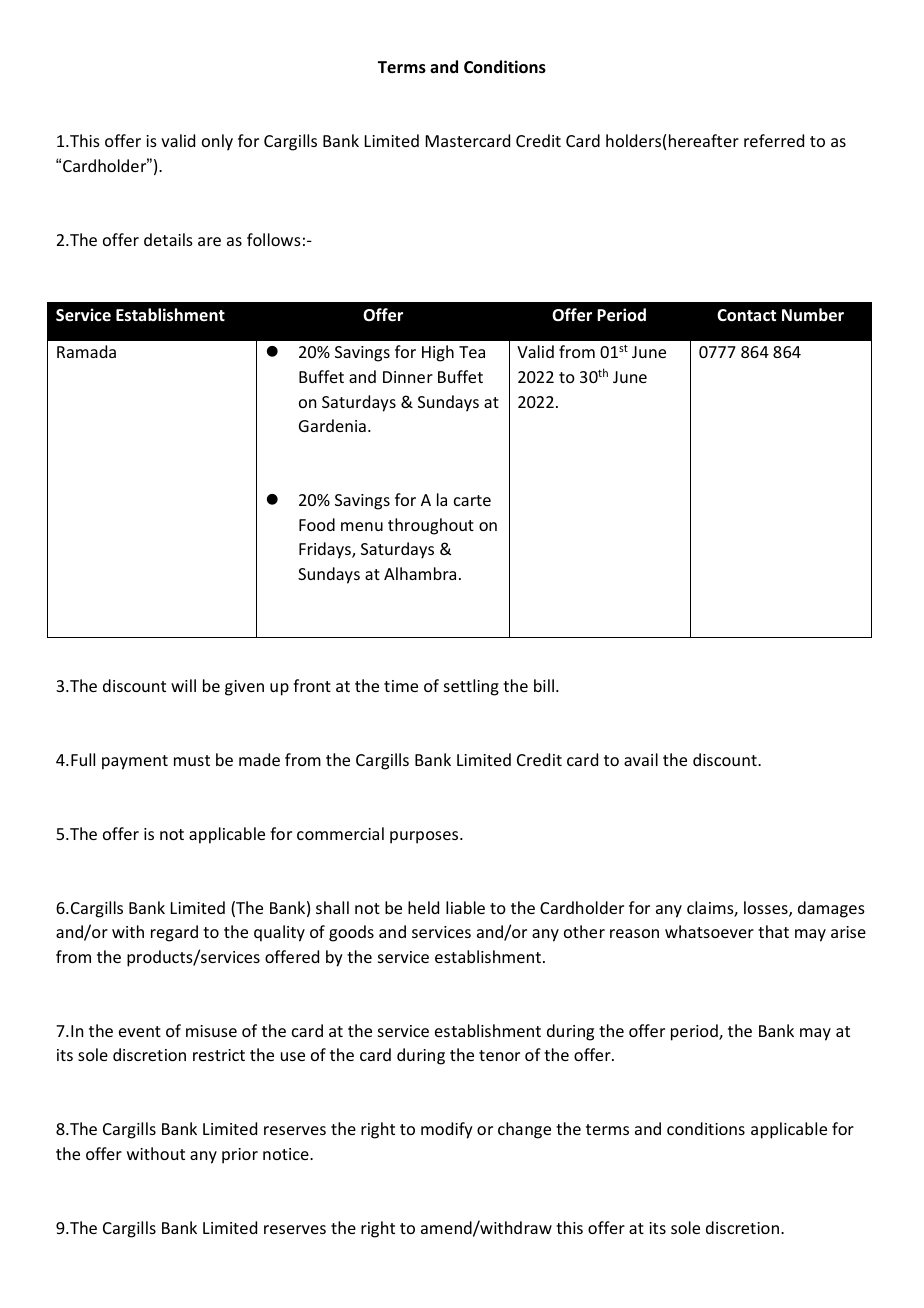 Image resolution: width=924 pixels, height=1308 pixels. Describe the element at coordinates (244, 688) in the screenshot. I see `given` at that location.
